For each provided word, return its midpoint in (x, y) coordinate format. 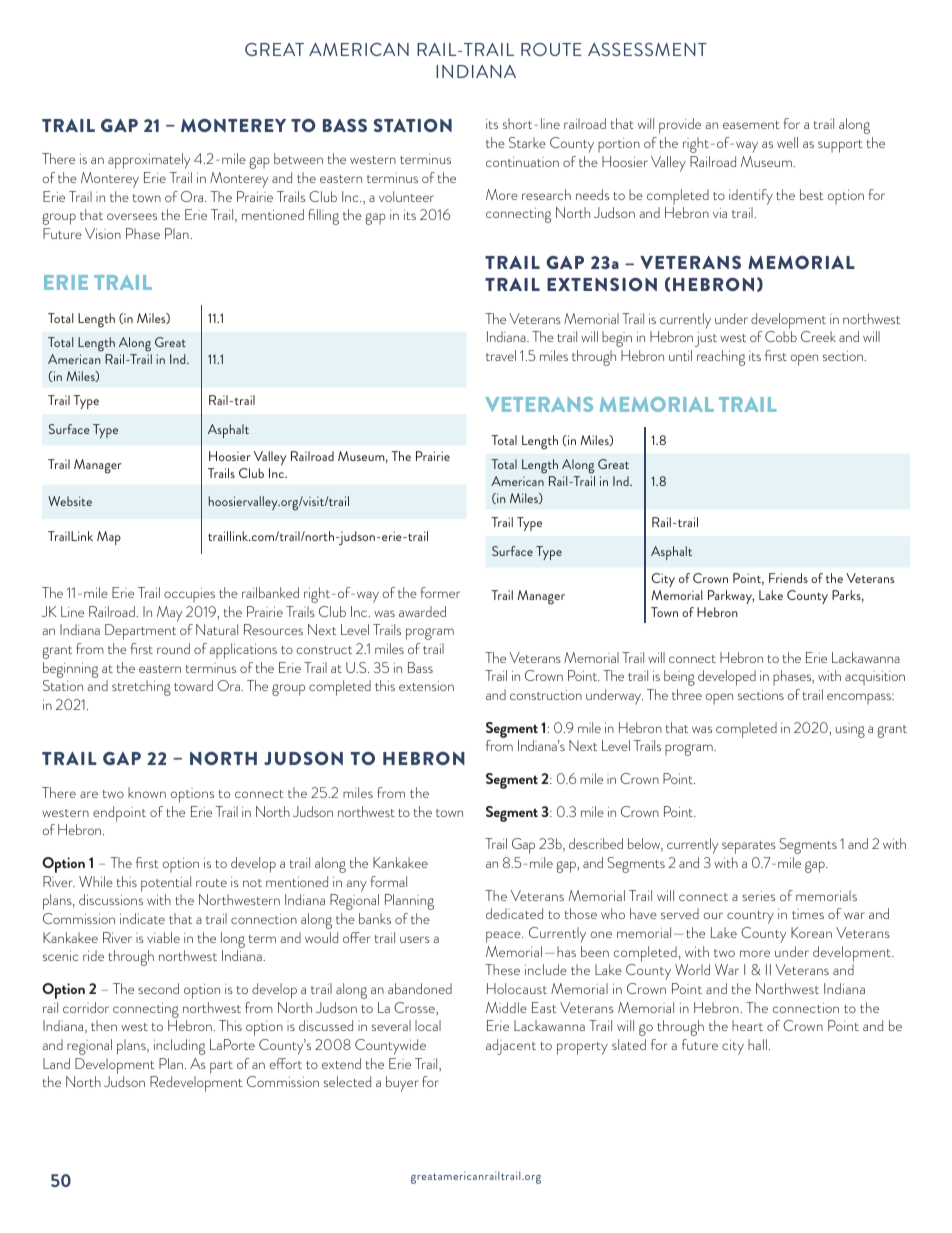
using (850, 730)
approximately (149, 161)
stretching (141, 688)
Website (70, 501)
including (179, 1047)
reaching (721, 358)
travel (501, 355)
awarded (422, 611)
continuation (522, 162)
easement (751, 125)
